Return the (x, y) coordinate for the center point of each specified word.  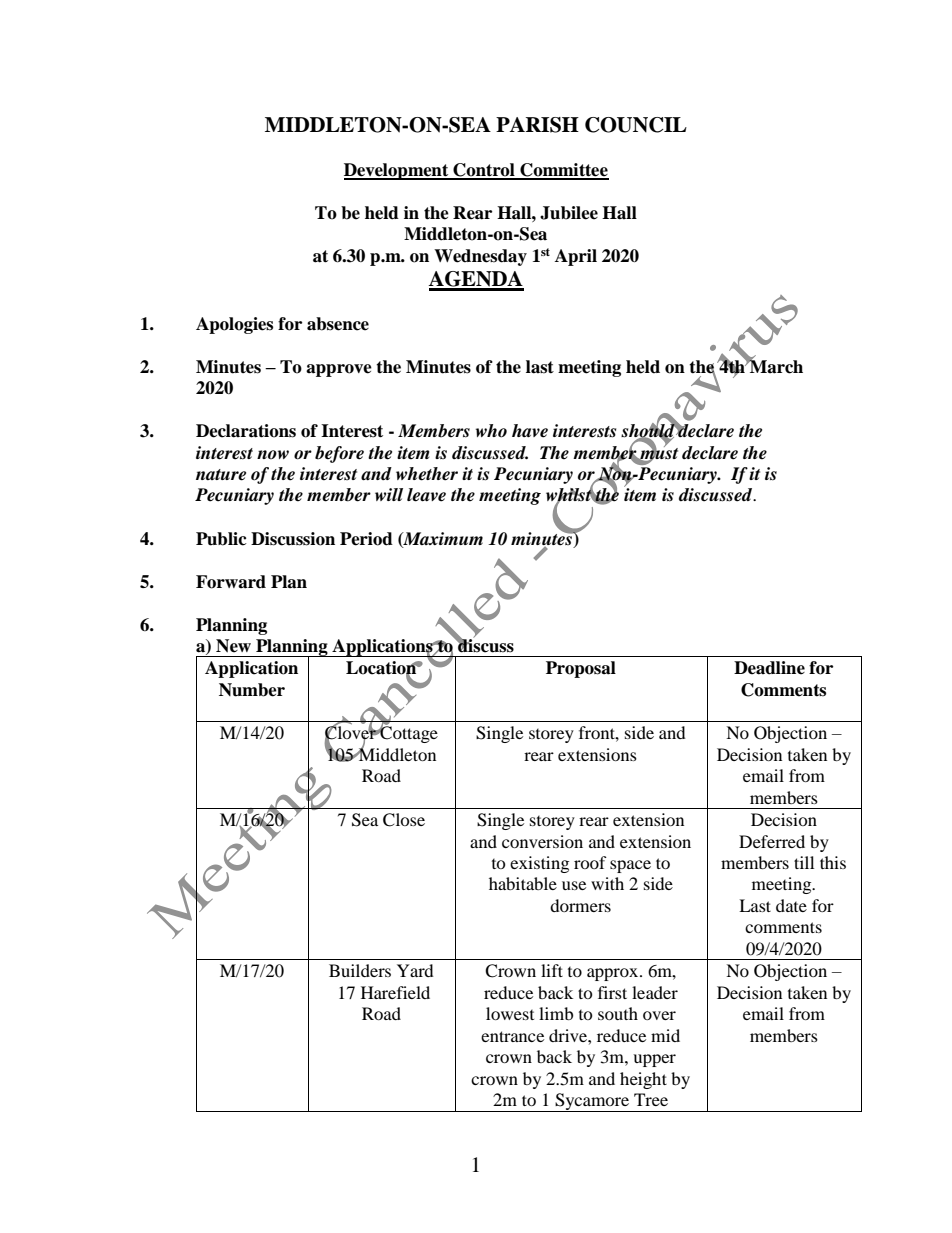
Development (397, 171)
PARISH (537, 125)
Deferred (772, 841)
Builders (360, 970)
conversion (542, 841)
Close (404, 820)
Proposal (581, 669)
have (530, 431)
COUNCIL (636, 125)
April (576, 257)
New (233, 646)
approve (339, 370)
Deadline (769, 668)
